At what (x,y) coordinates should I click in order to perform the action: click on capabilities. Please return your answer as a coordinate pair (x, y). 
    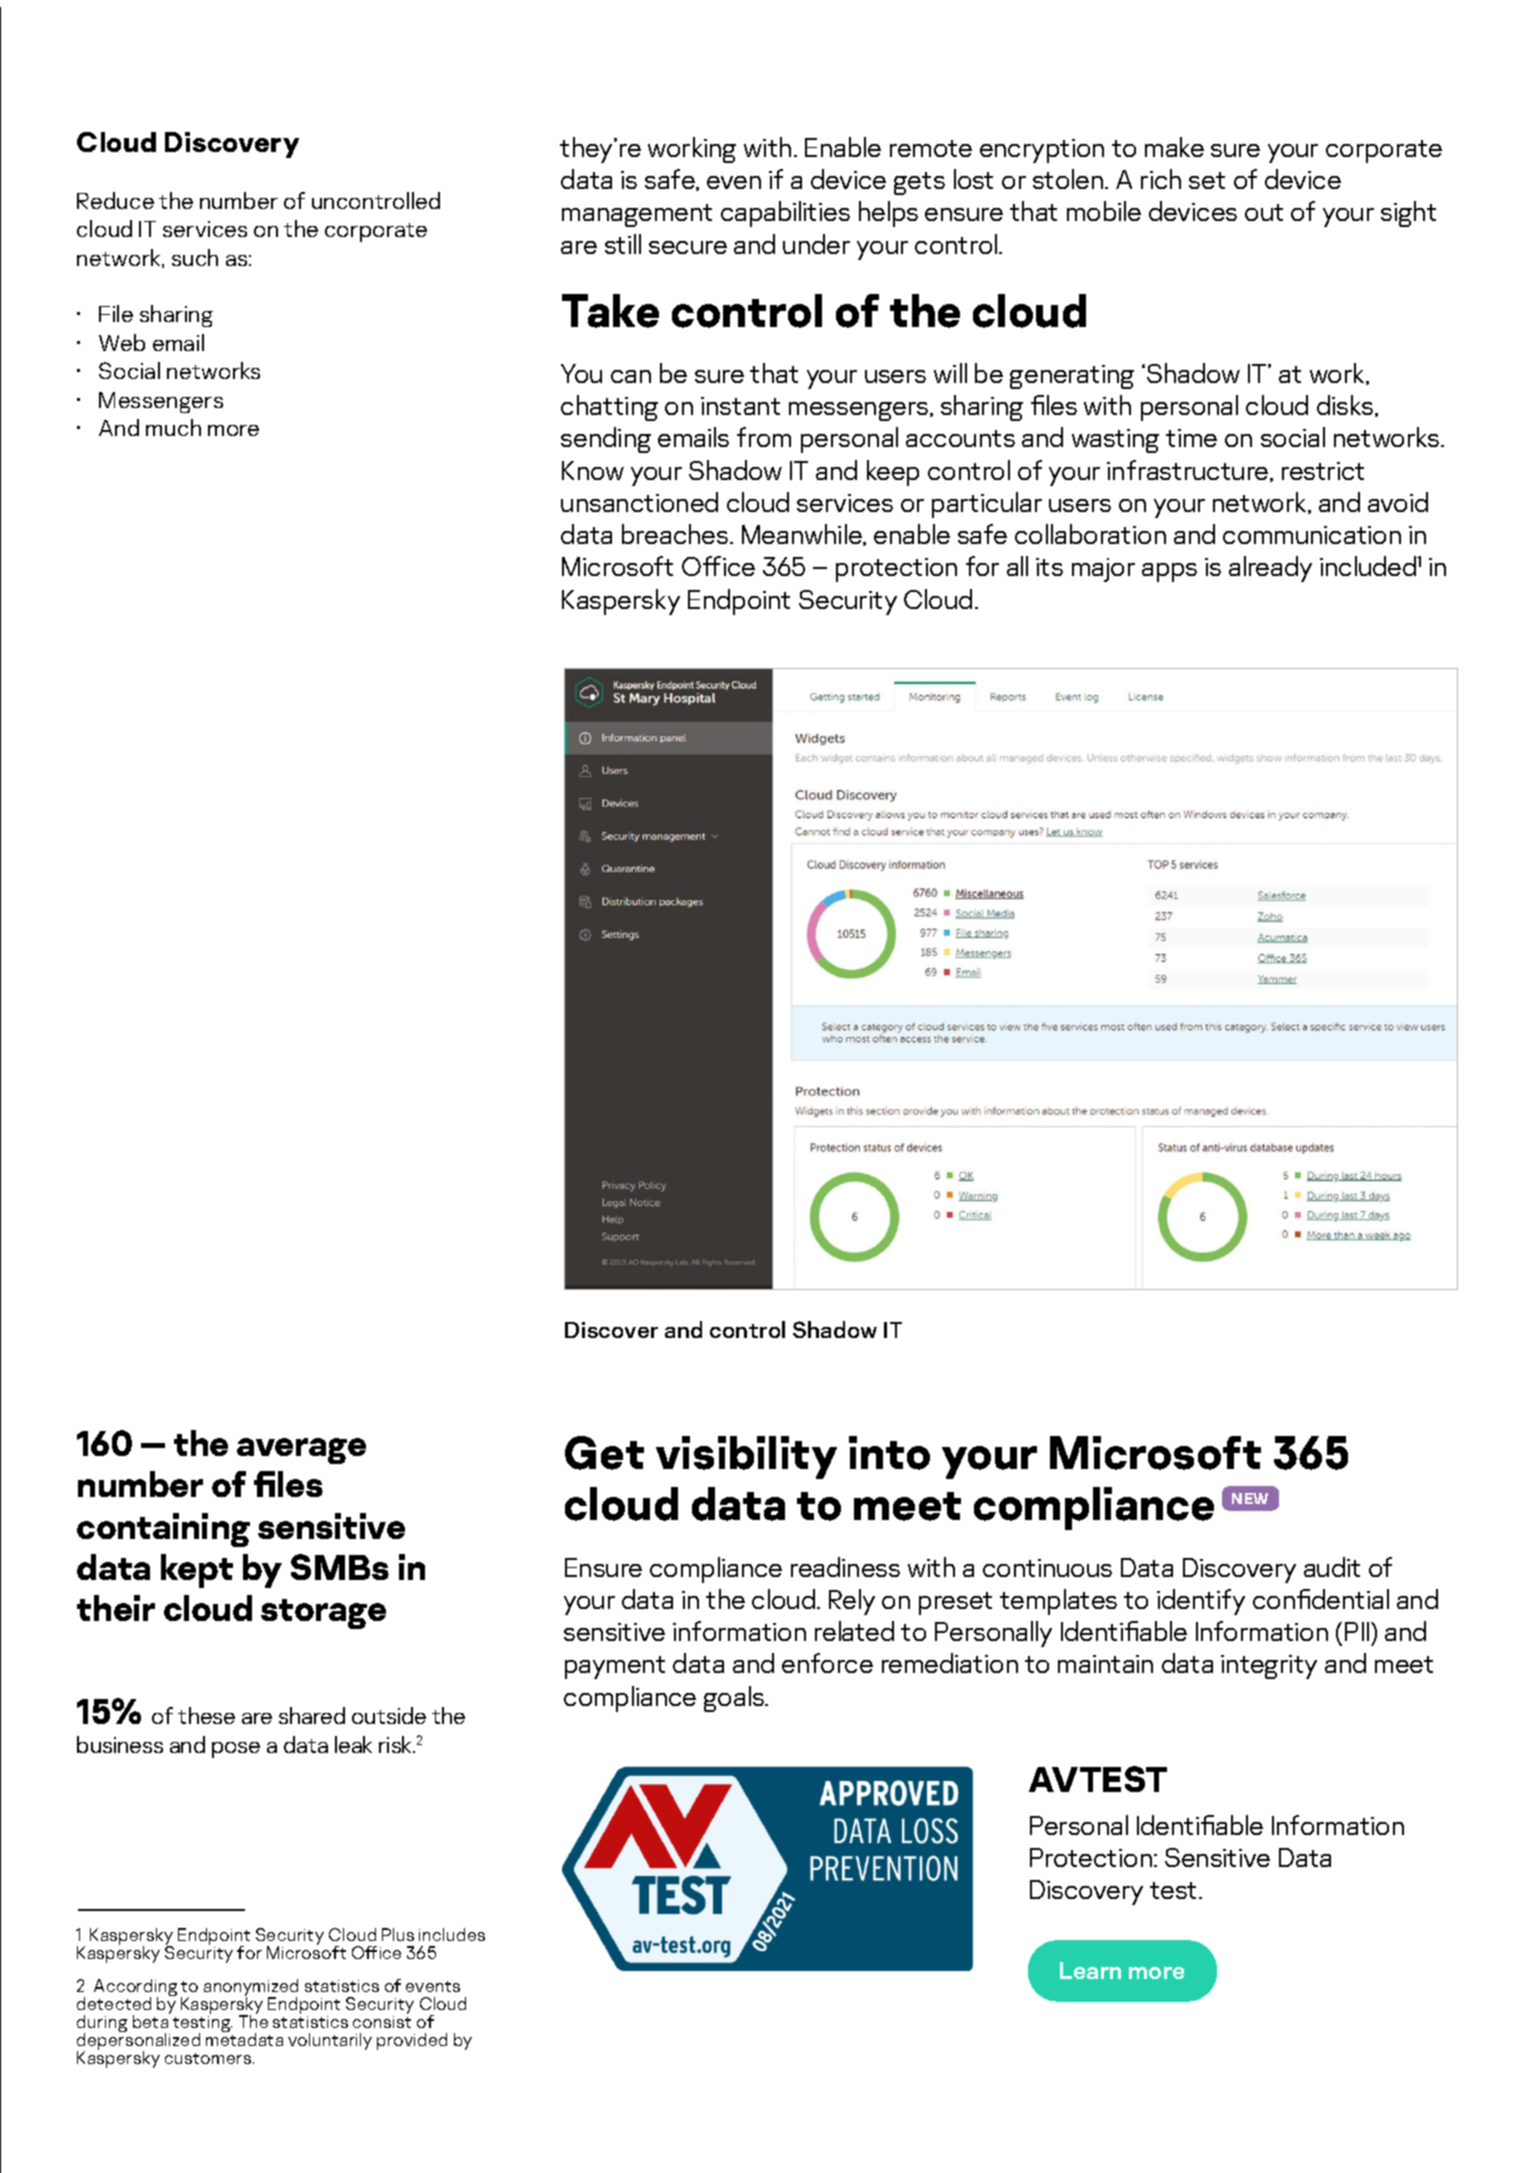
    Looking at the image, I should click on (785, 214).
